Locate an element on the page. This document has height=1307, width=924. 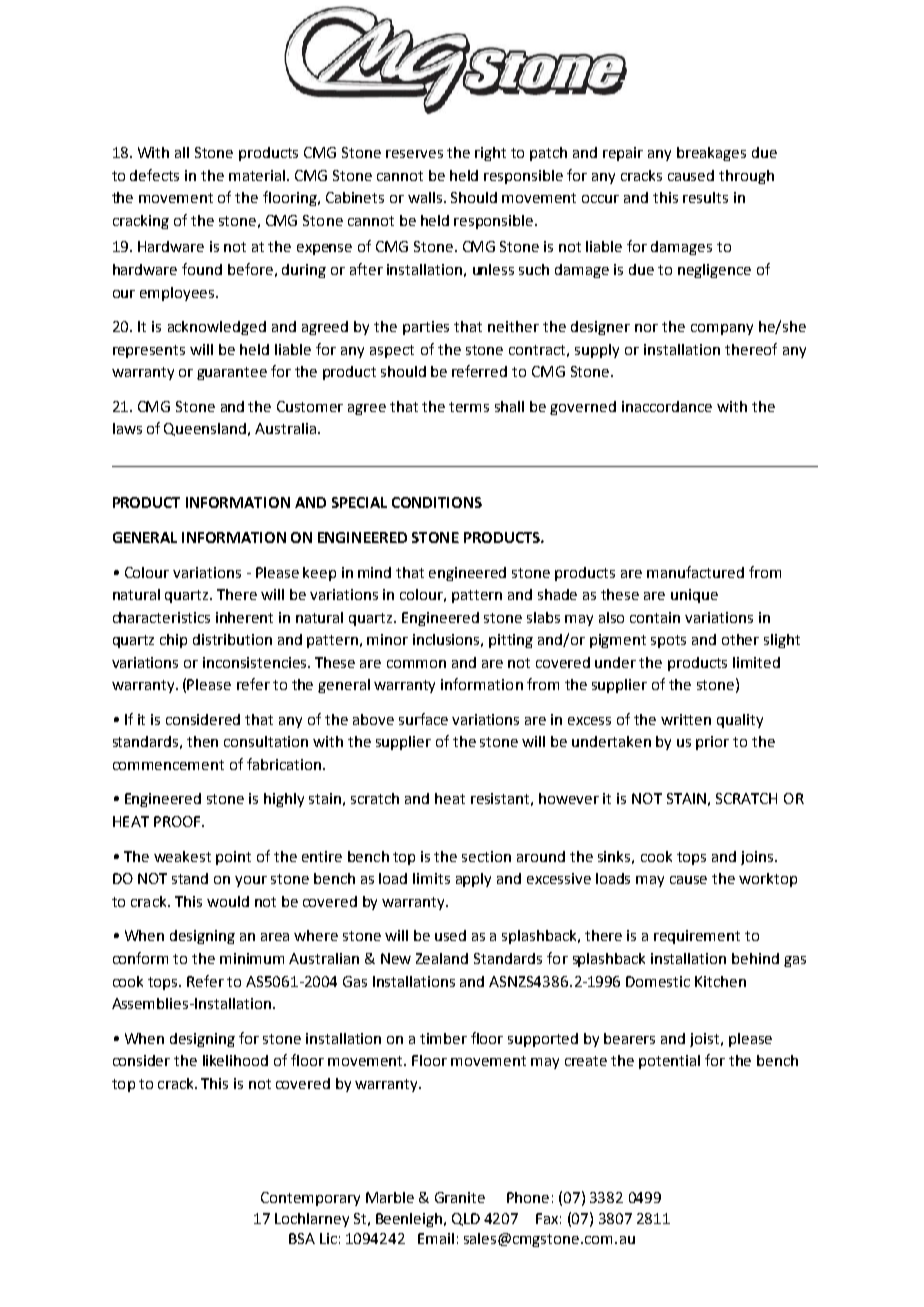
joins is located at coordinates (757, 858).
